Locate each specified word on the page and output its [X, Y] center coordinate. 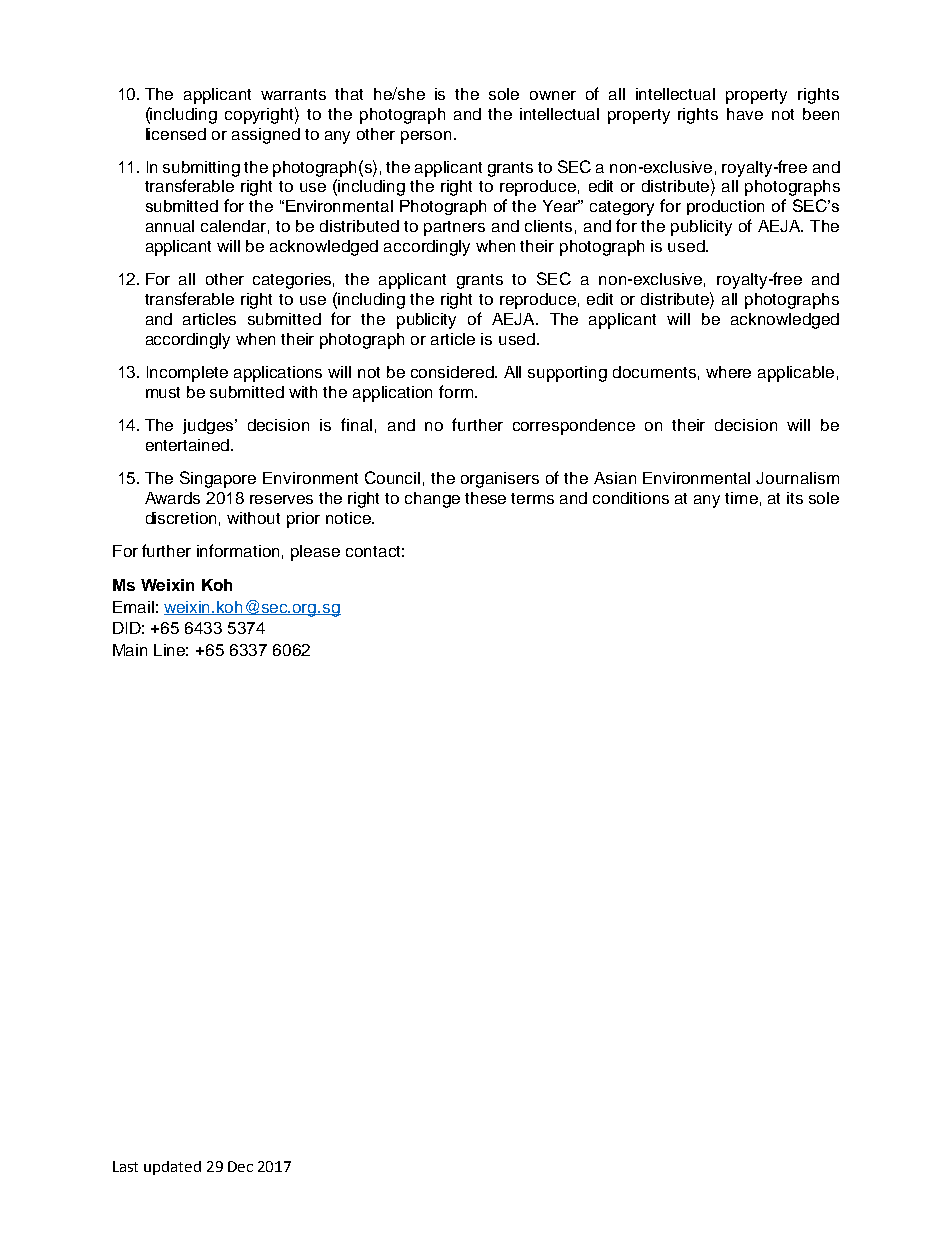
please [315, 553]
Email [133, 607]
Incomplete [187, 374]
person [426, 137]
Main [130, 650]
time [741, 498]
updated [172, 1168]
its [795, 498]
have [745, 114]
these [485, 498]
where [728, 372]
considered [453, 372]
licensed [176, 134]
